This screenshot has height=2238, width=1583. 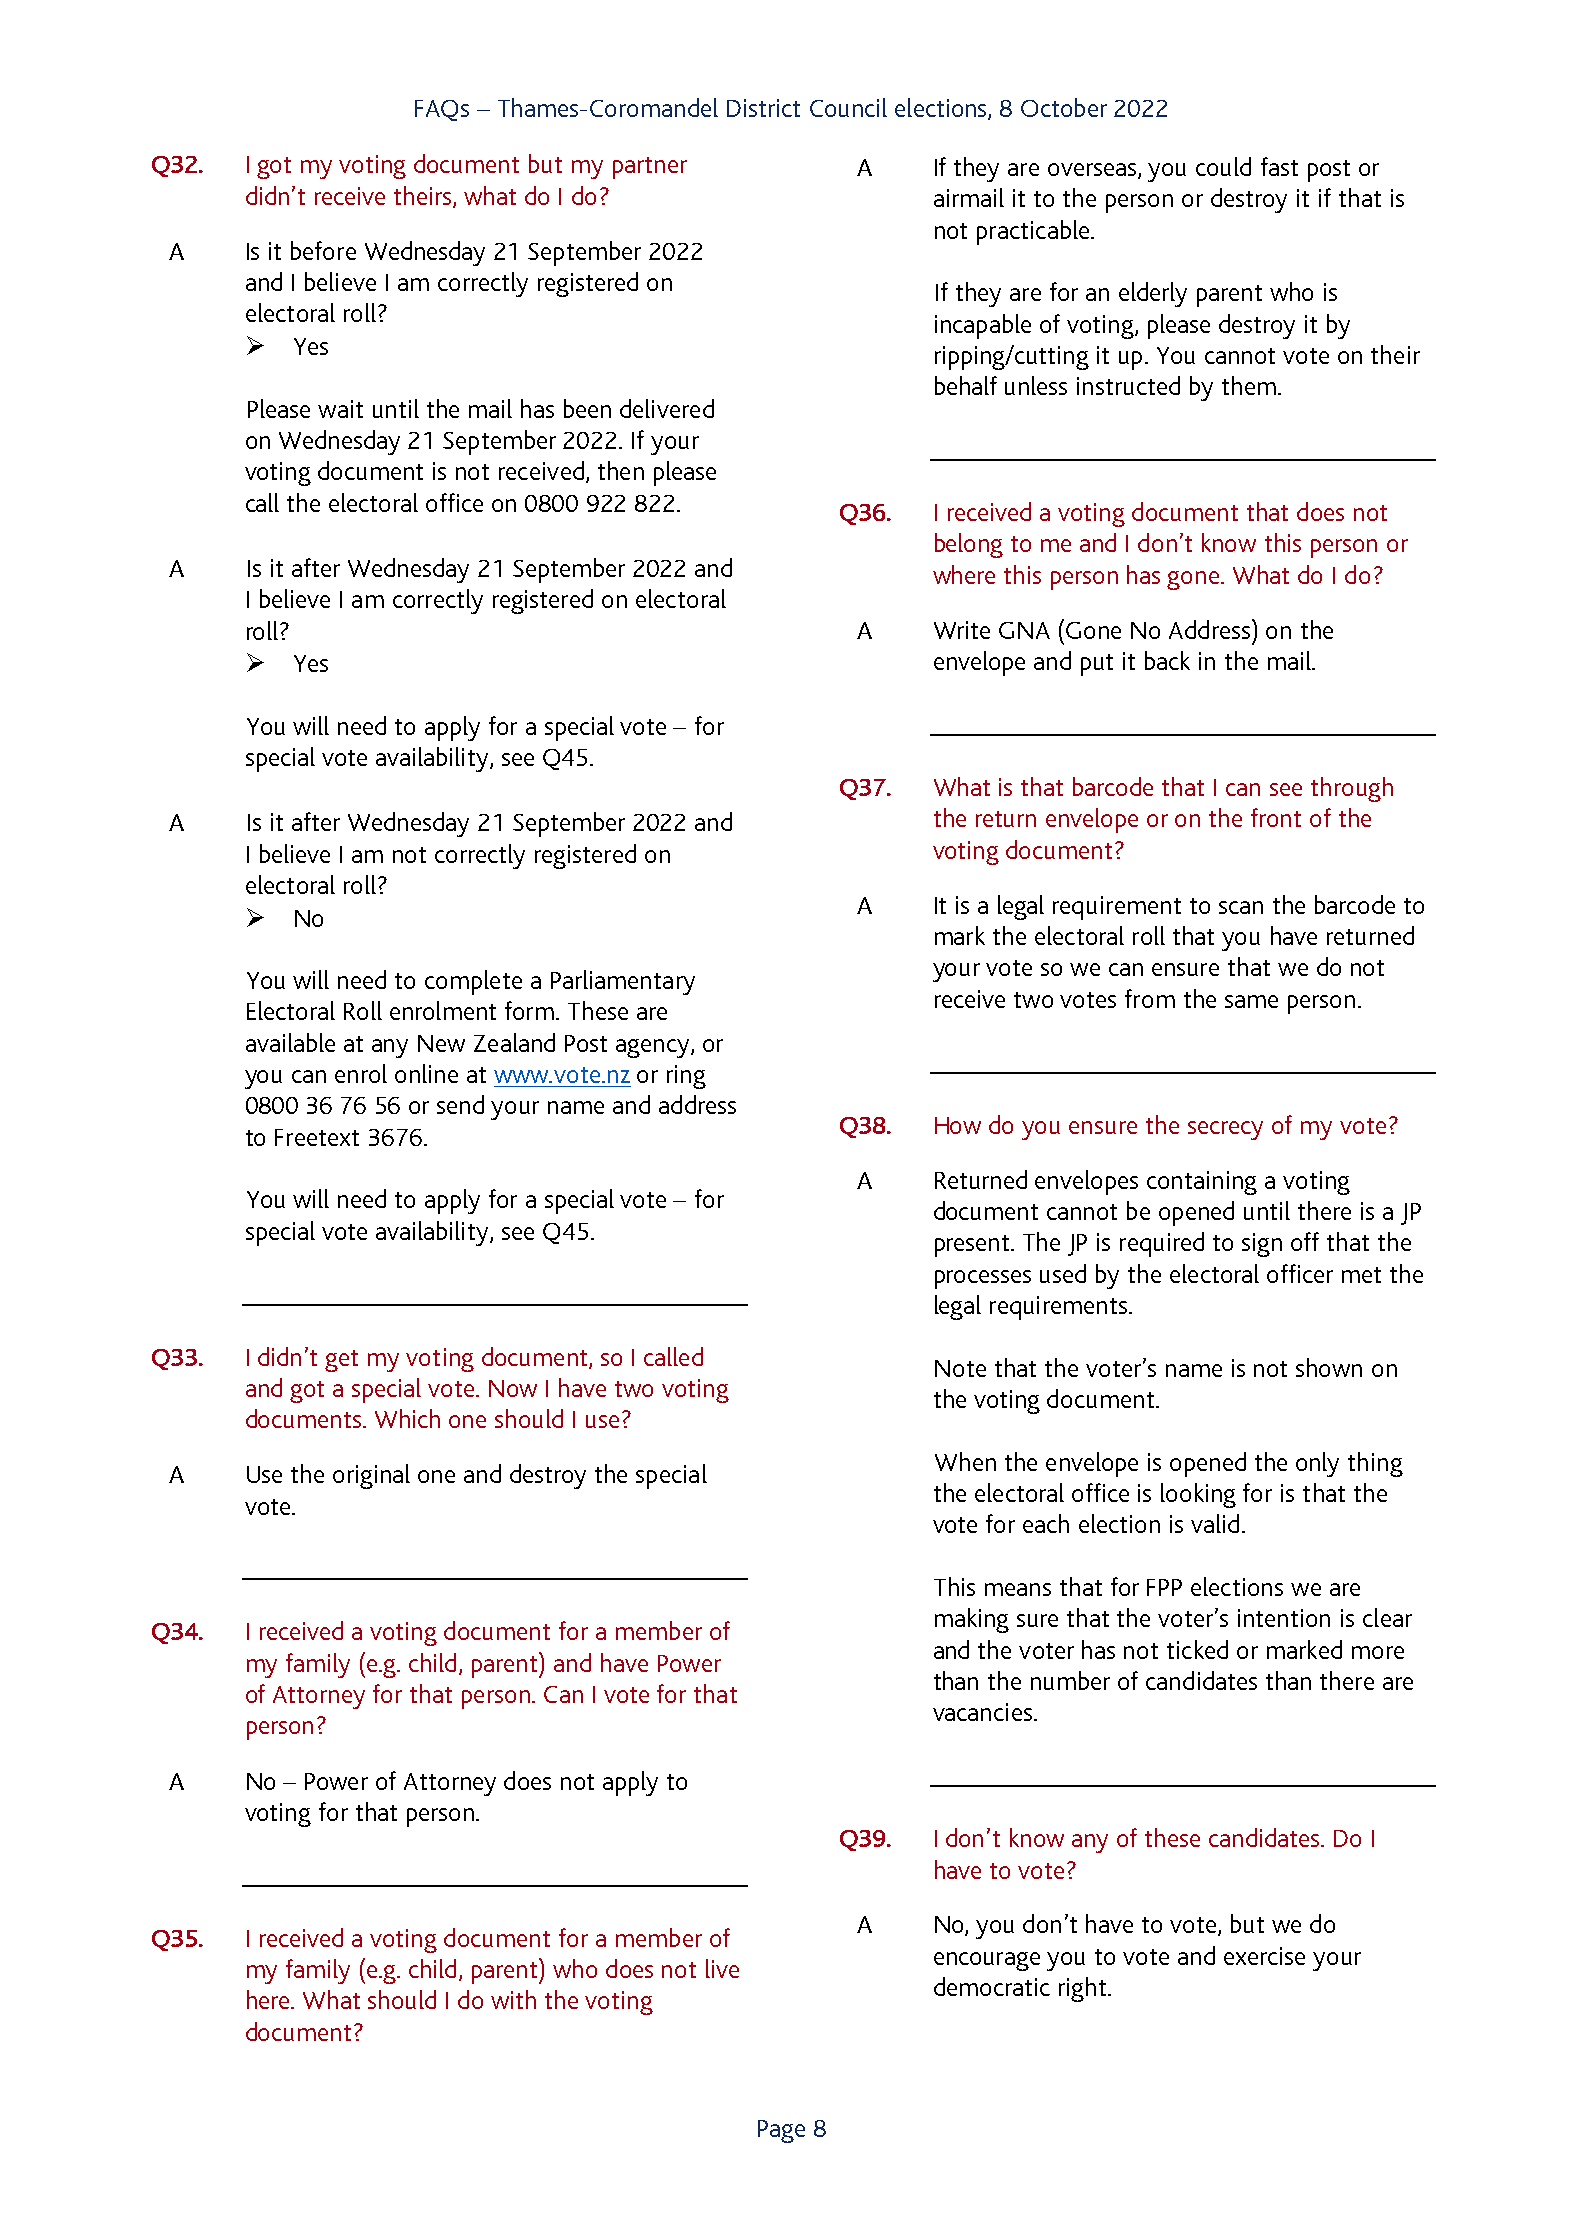 I want to click on before, so click(x=323, y=250).
